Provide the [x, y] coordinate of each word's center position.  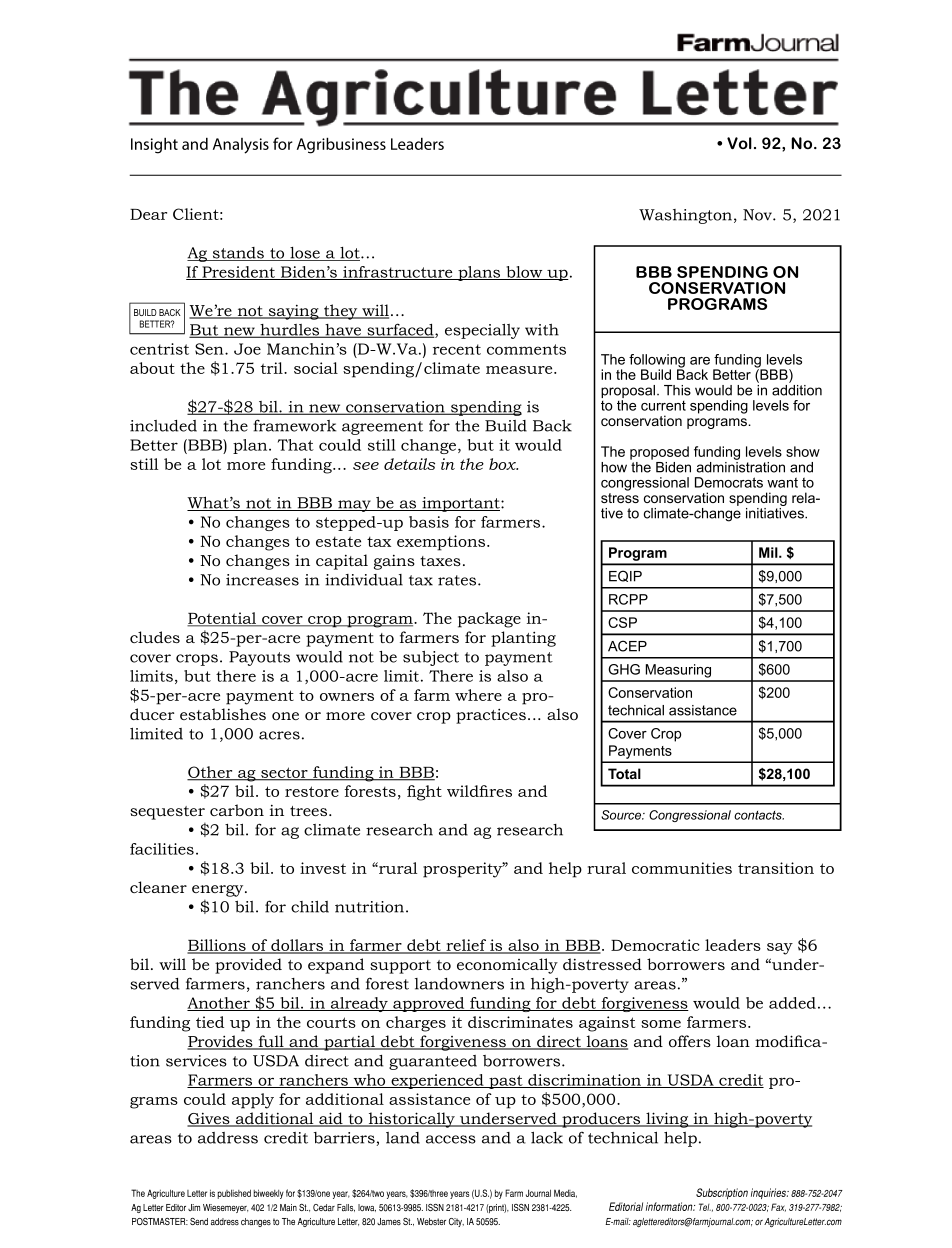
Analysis [241, 146]
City [456, 1222]
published [234, 1194]
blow [524, 273]
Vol [739, 143]
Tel [705, 1207]
